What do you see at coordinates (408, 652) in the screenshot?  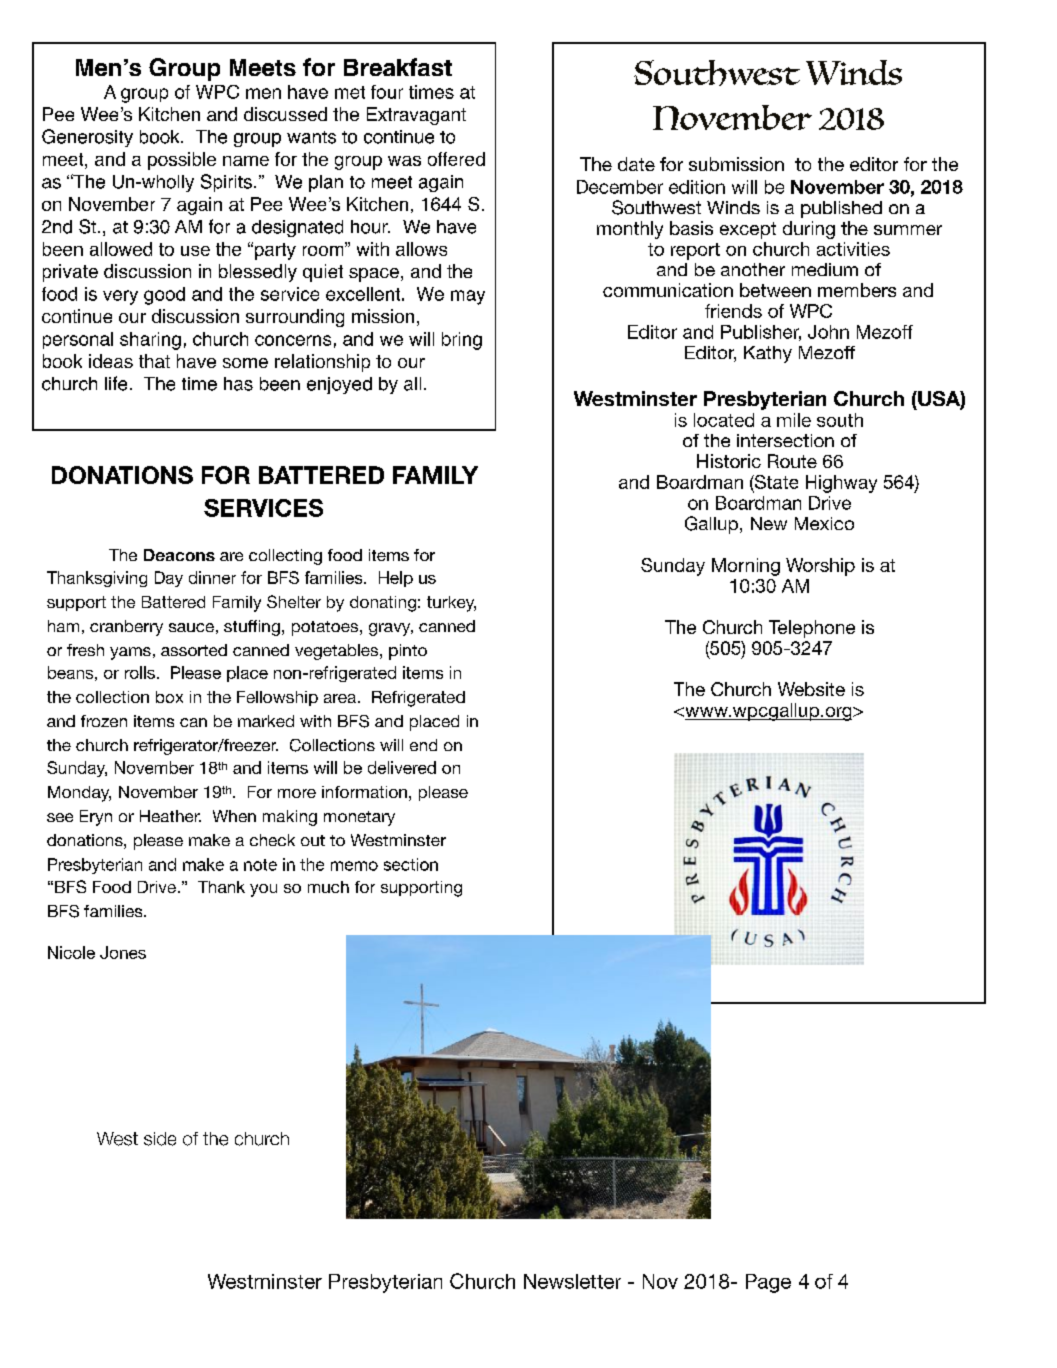 I see `pinto` at bounding box center [408, 652].
